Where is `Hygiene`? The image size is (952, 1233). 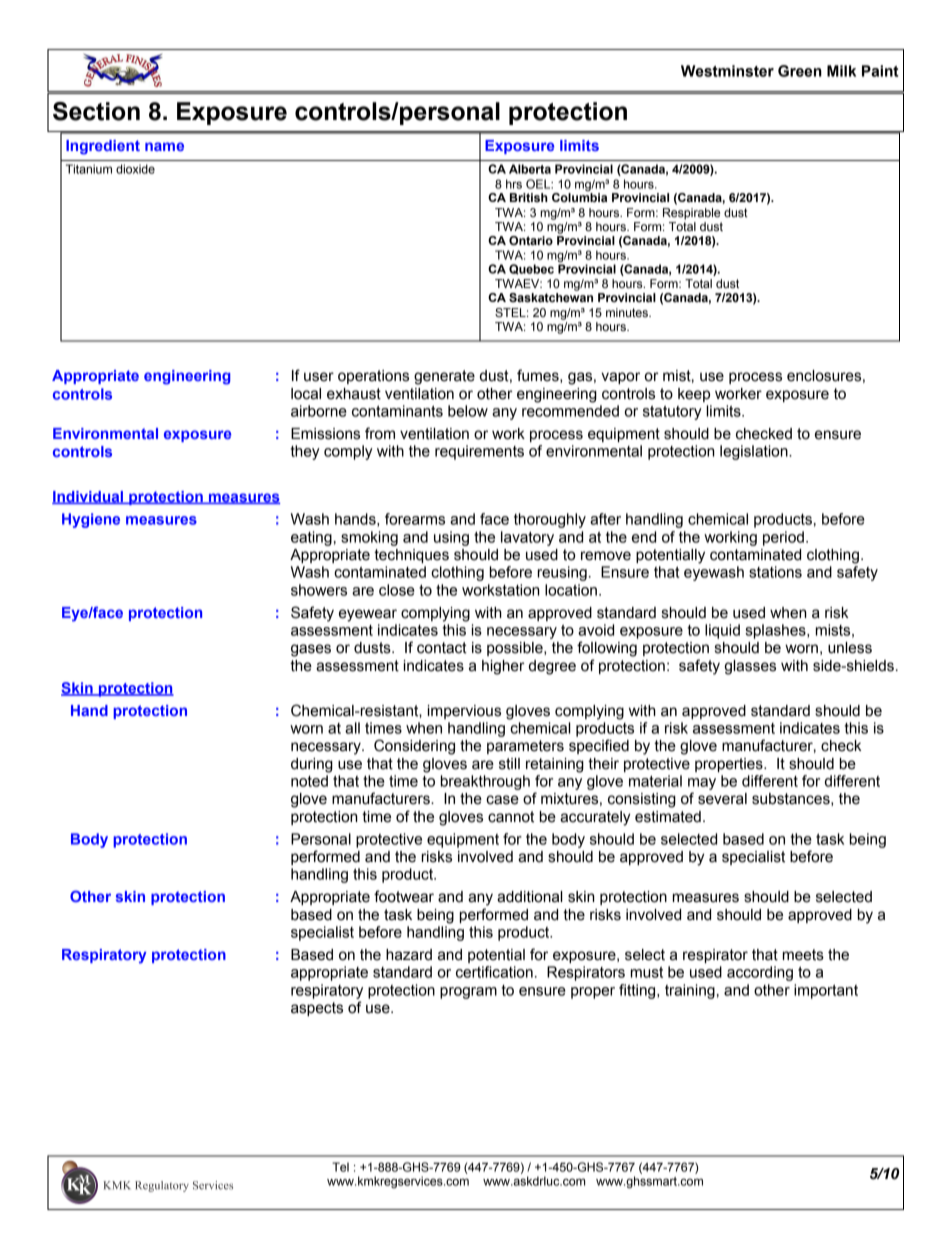 Hygiene is located at coordinates (91, 520).
